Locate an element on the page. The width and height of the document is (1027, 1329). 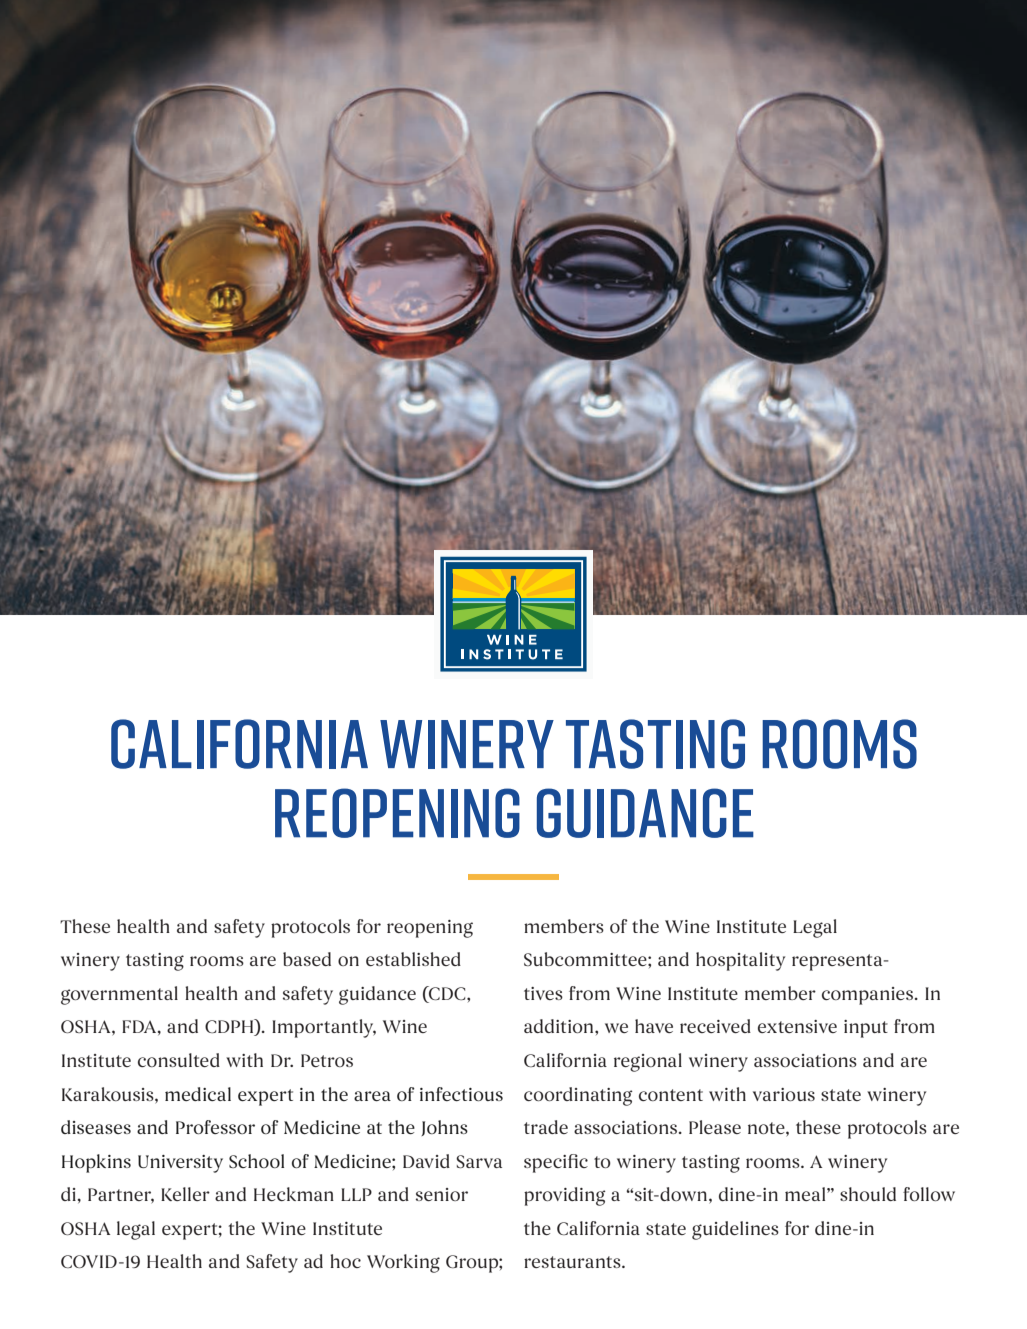
hoc is located at coordinates (345, 1261).
